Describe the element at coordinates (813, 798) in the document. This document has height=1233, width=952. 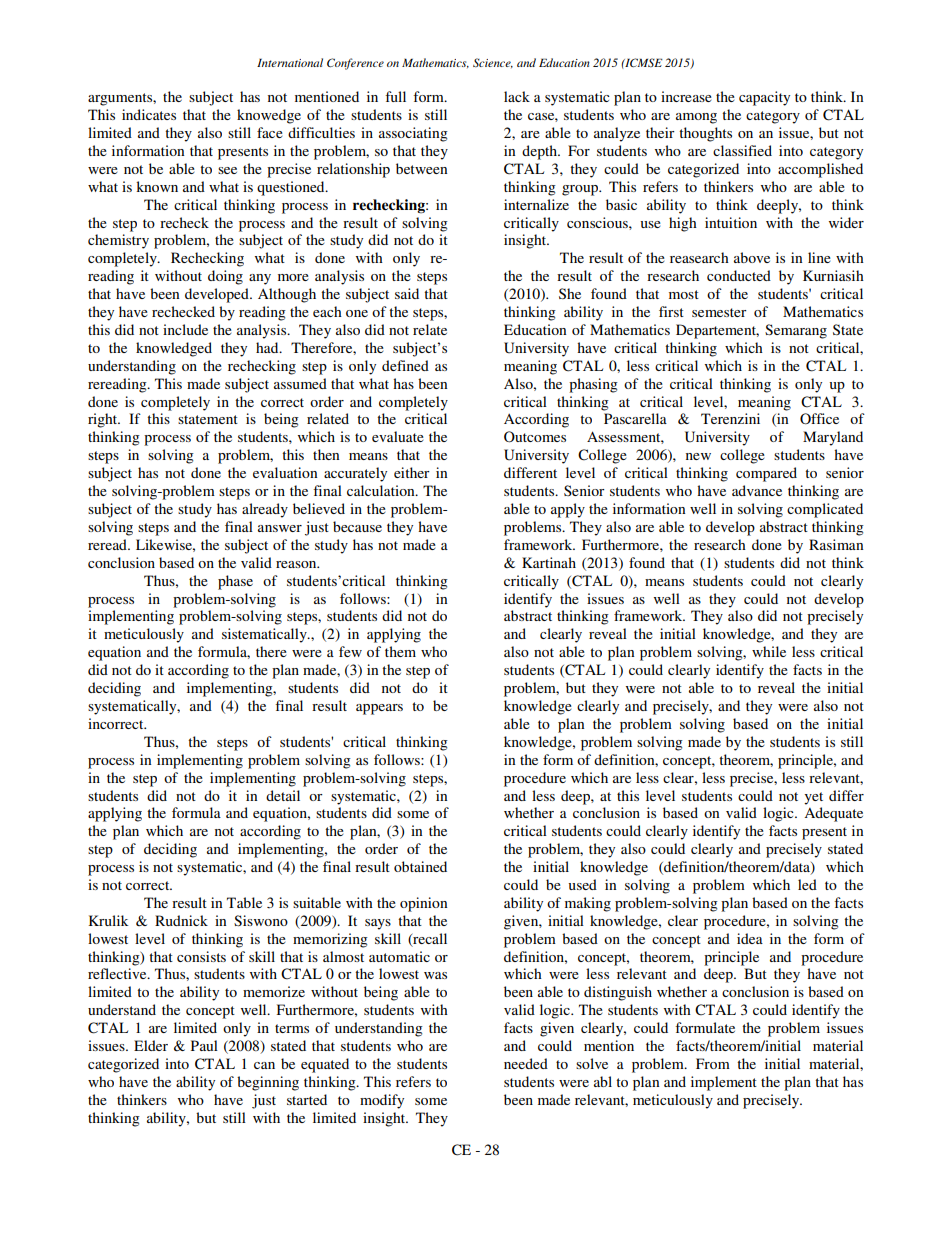
I see `yet` at that location.
